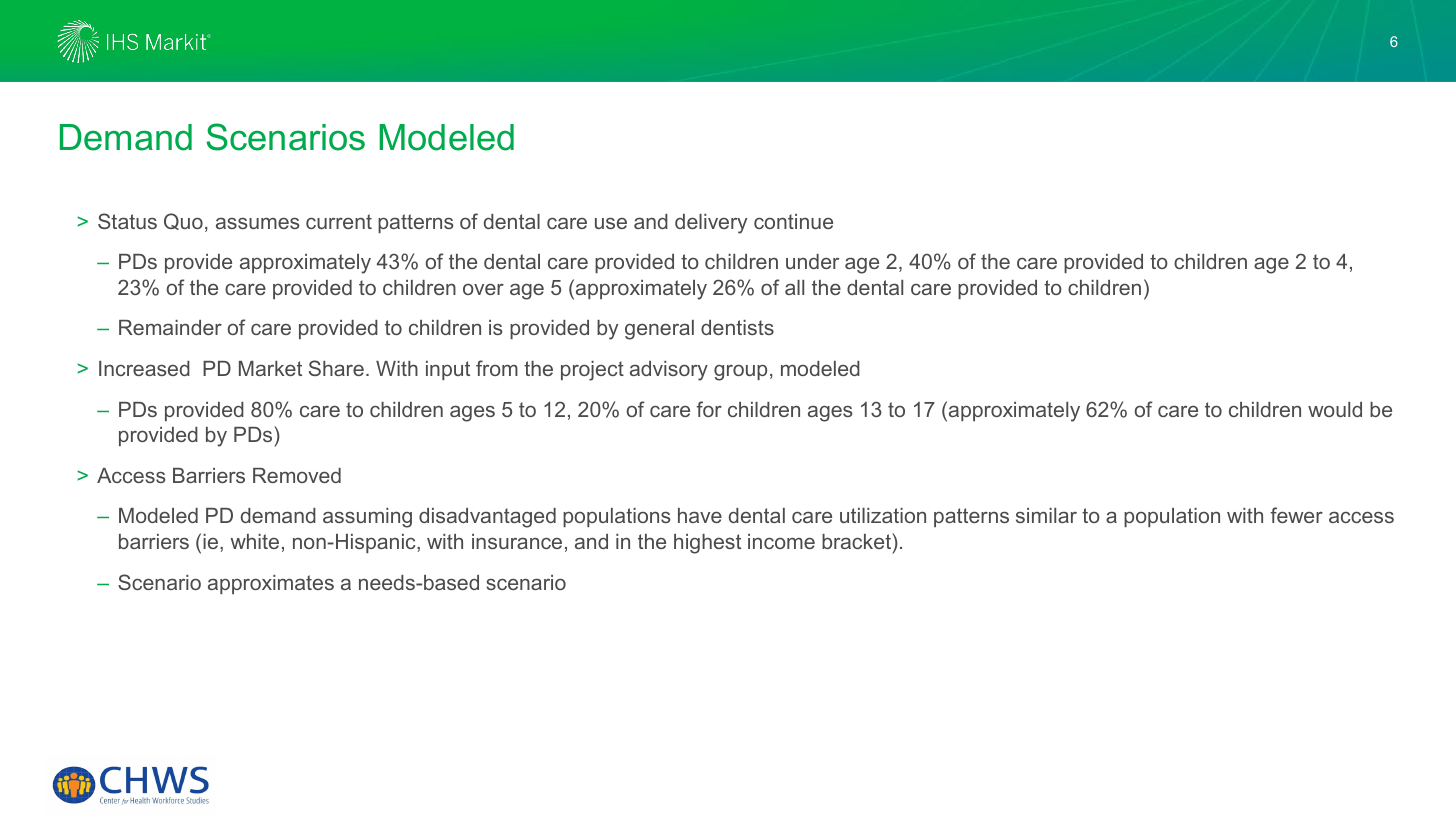 The image size is (1456, 819). What do you see at coordinates (271, 584) in the page?
I see `approximates` at bounding box center [271, 584].
